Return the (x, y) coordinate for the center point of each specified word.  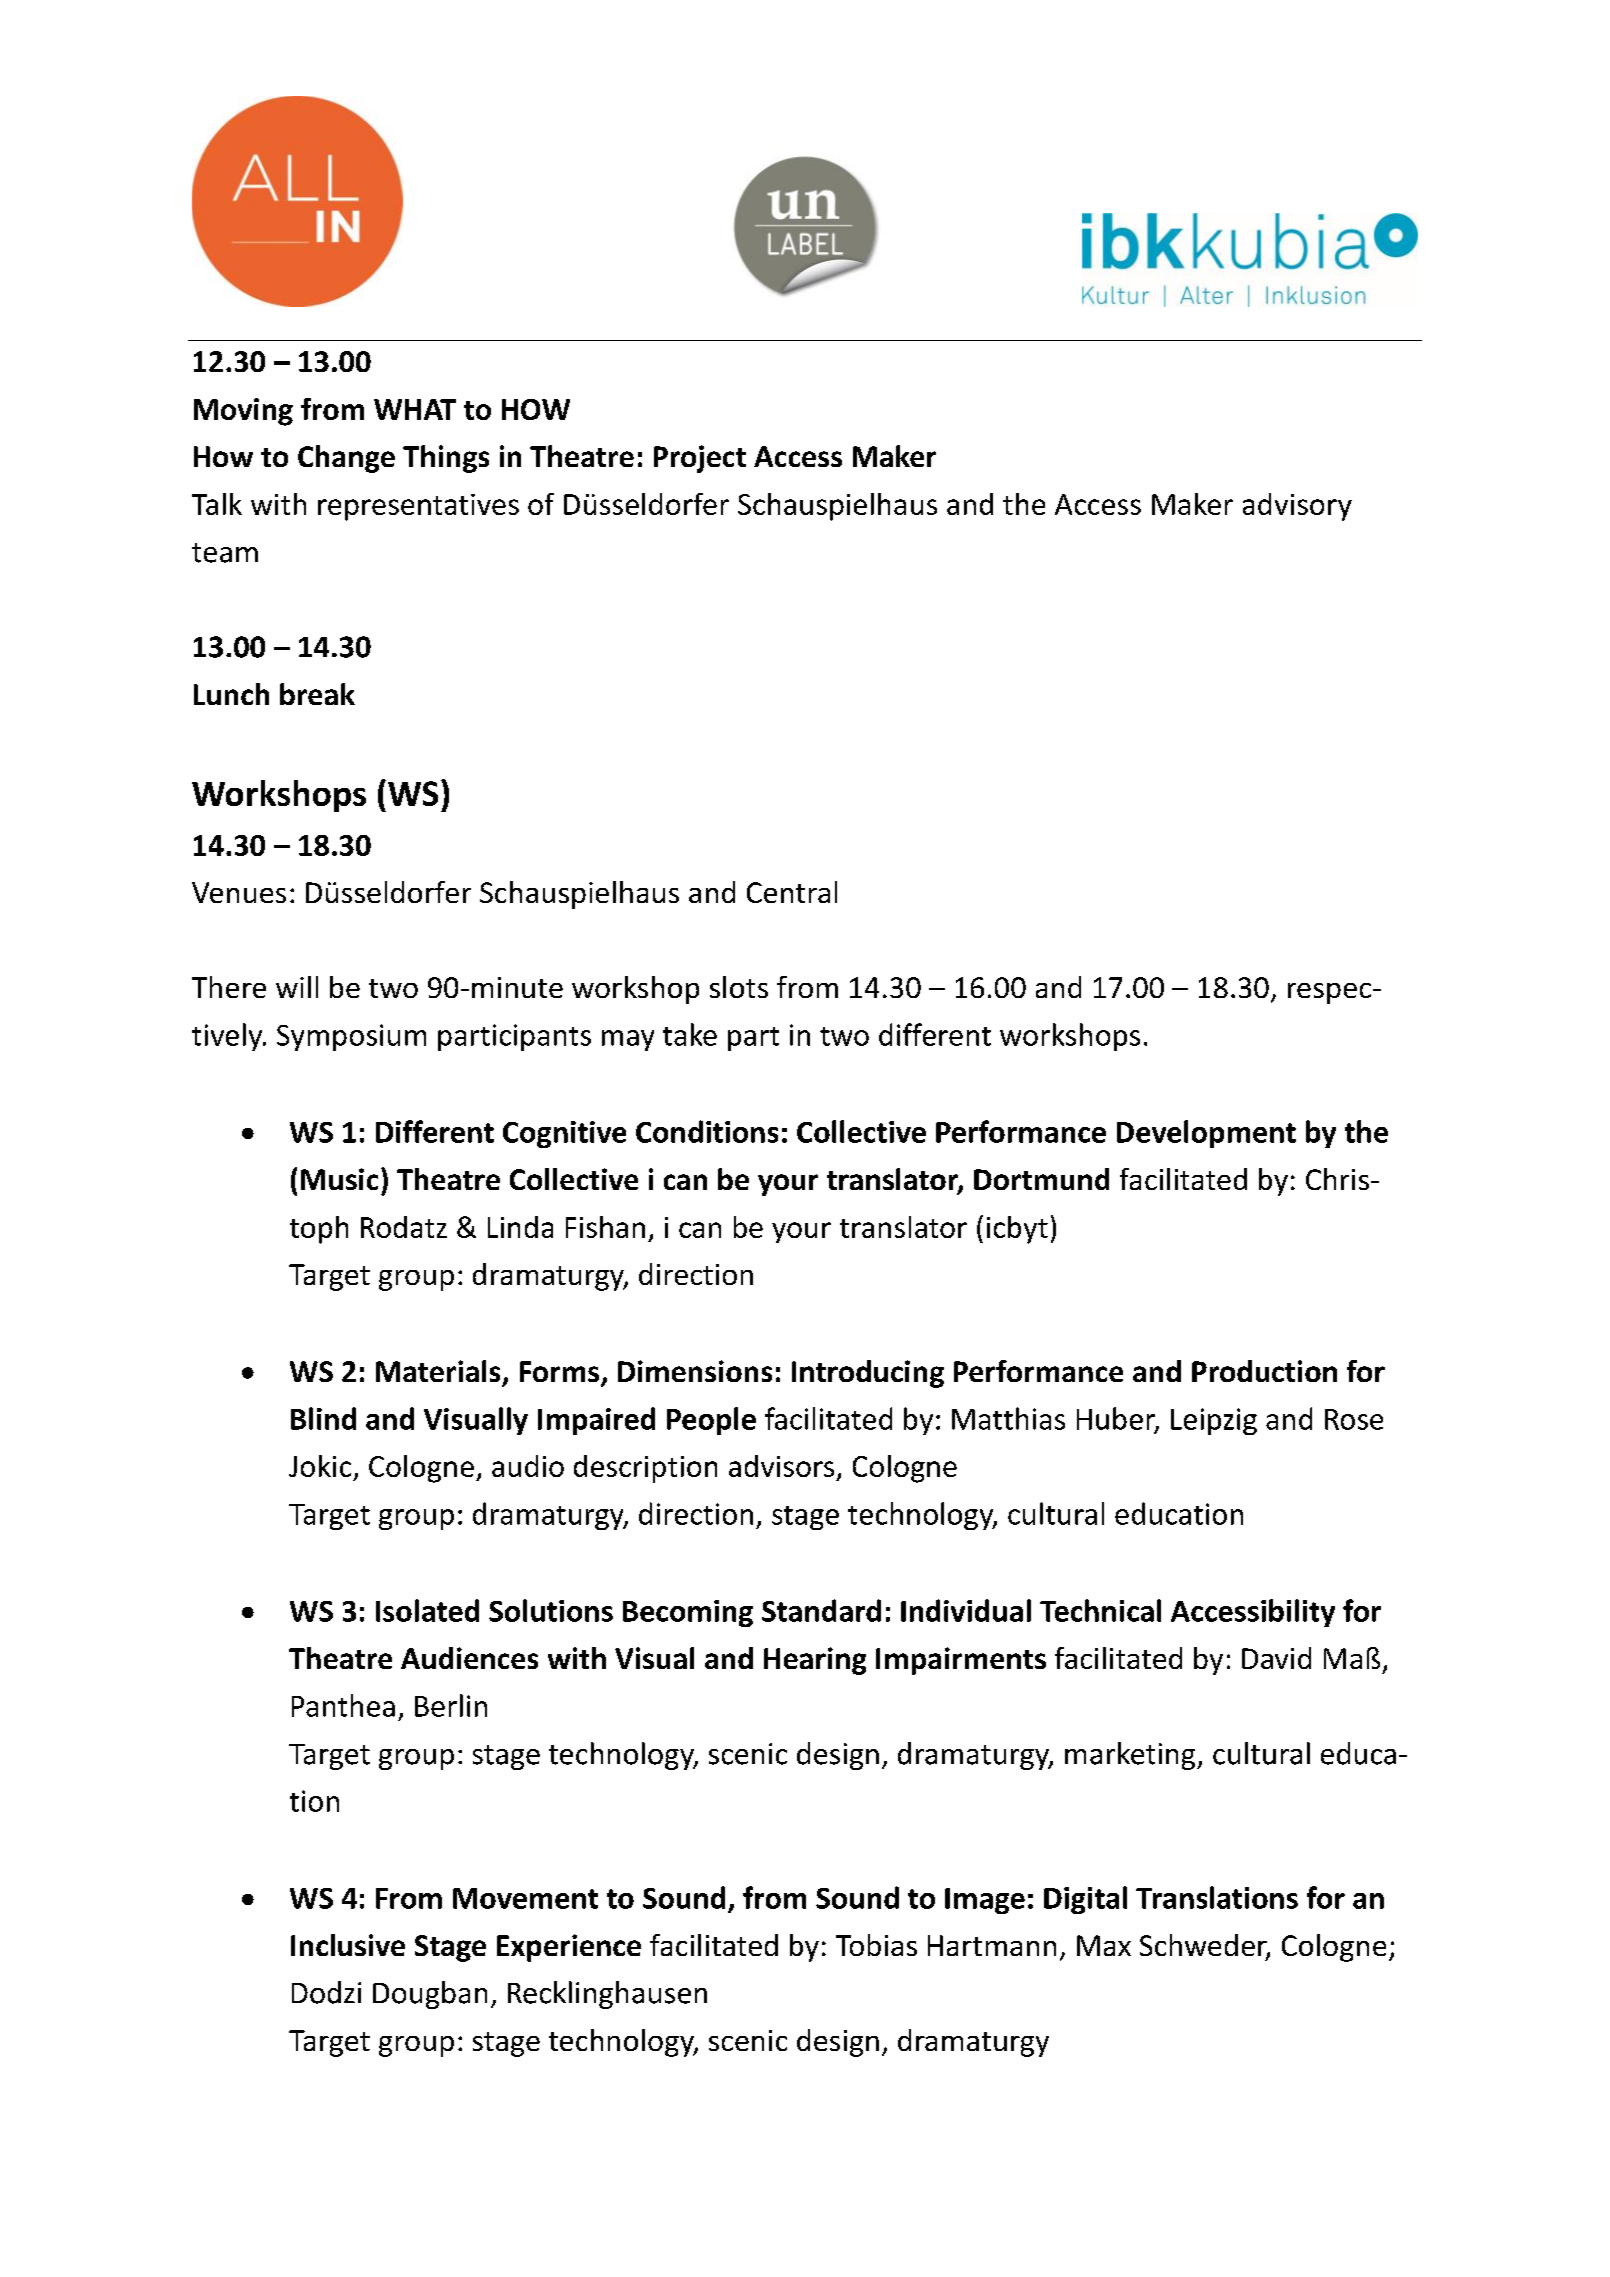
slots (739, 987)
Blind (323, 1418)
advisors (781, 1466)
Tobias (876, 1945)
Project (700, 459)
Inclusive (348, 1945)
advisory (1297, 507)
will (297, 987)
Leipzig (1214, 1421)
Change (346, 459)
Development (1206, 1134)
